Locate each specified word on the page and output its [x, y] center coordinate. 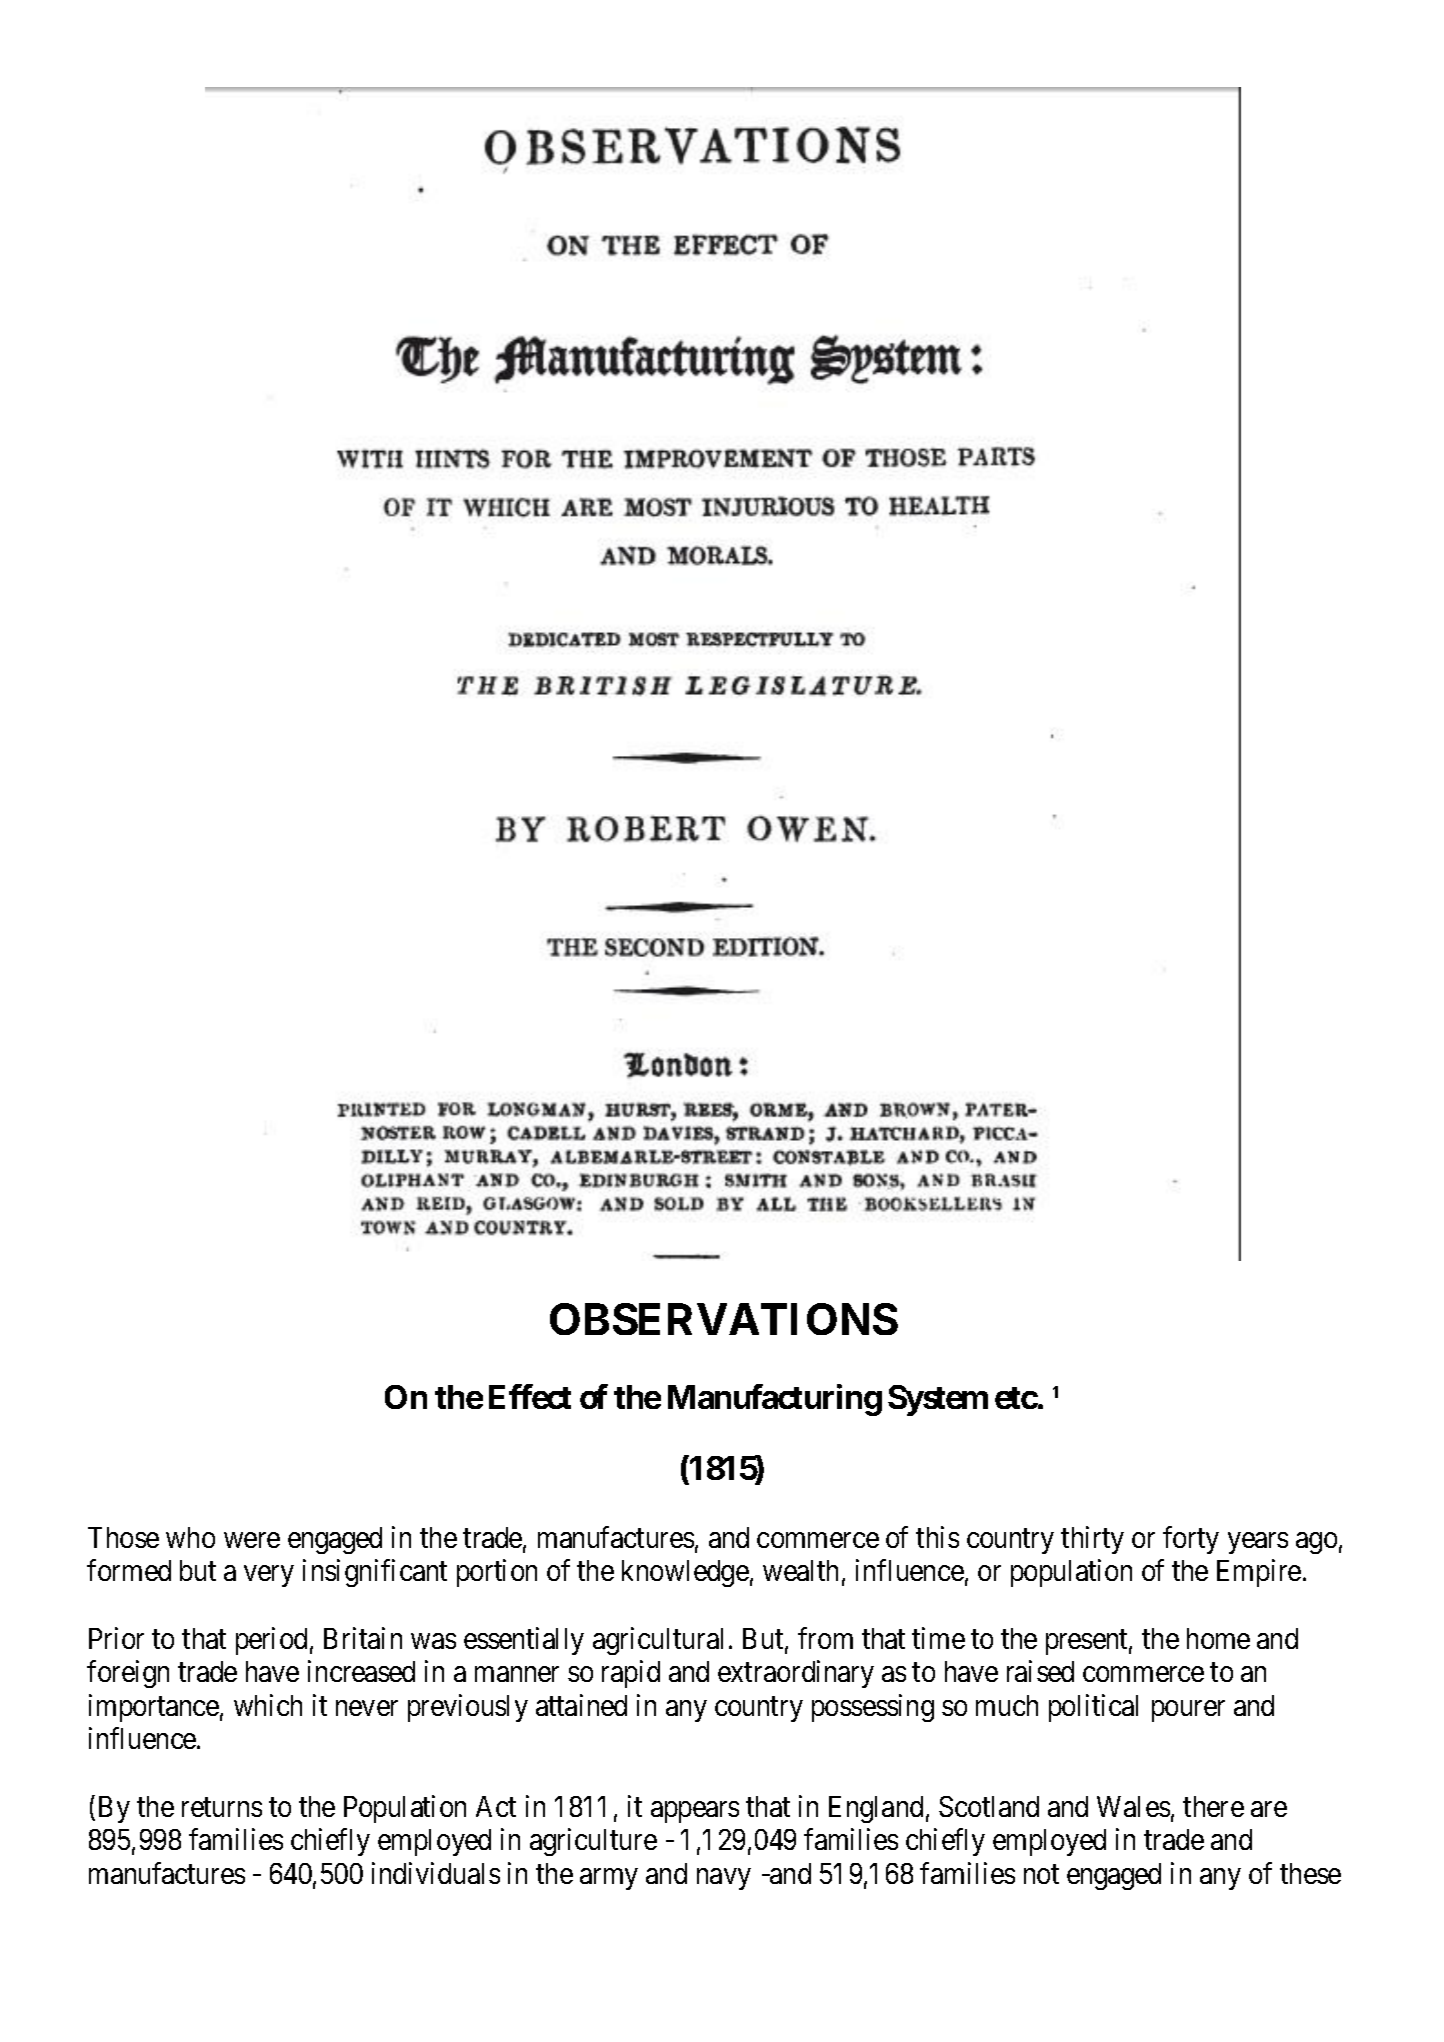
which [268, 1705]
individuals [436, 1873]
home [1218, 1638]
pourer [1188, 1711]
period [271, 1641]
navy [724, 1879]
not [1041, 1874]
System [938, 1400]
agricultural [658, 1641]
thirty [1092, 1540]
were [252, 1540]
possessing [873, 1708]
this [937, 1537]
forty [1191, 1540]
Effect [530, 1396]
